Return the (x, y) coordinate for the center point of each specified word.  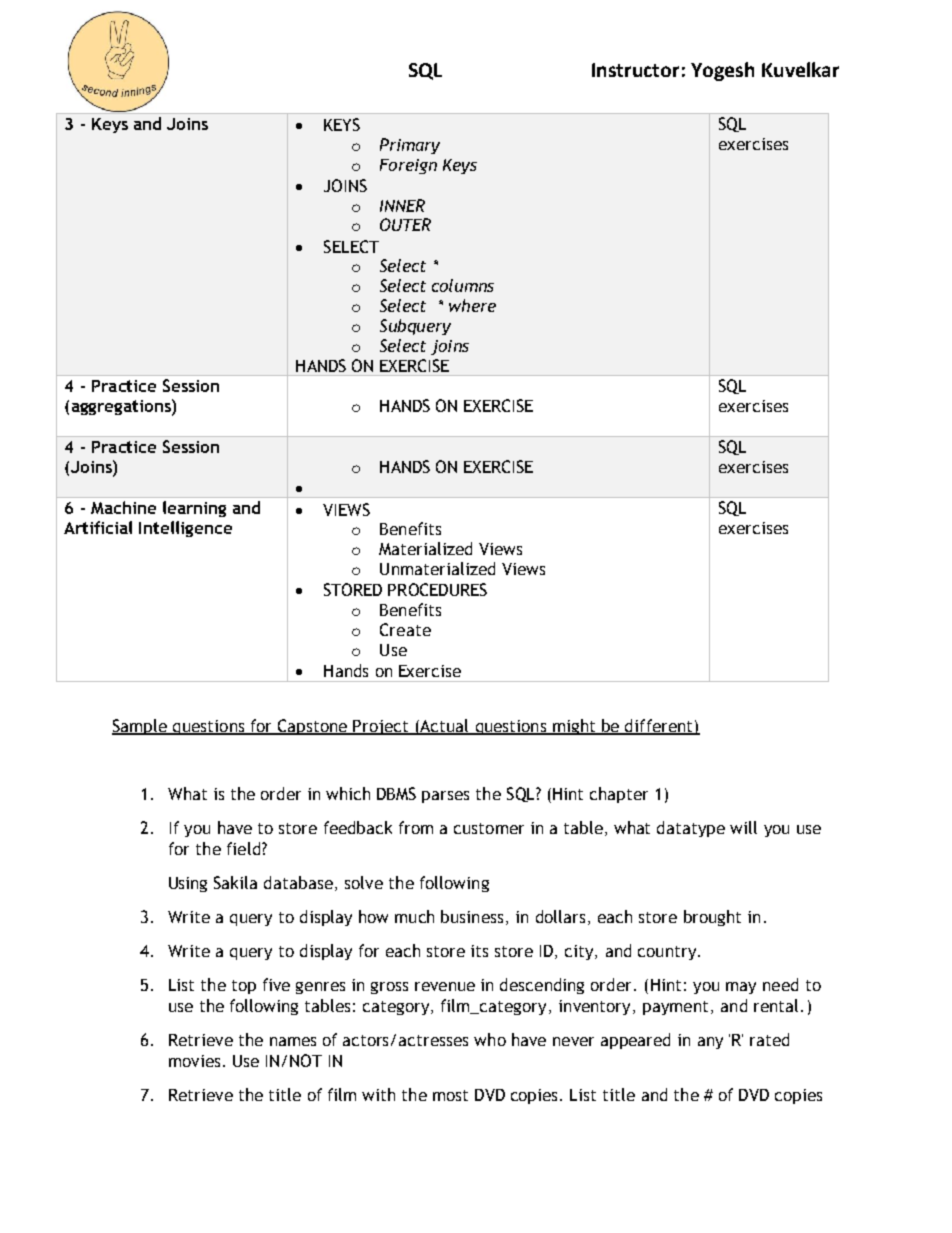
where (472, 305)
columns (463, 285)
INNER (402, 205)
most (450, 1095)
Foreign (408, 166)
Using (188, 884)
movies (194, 1061)
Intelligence (185, 529)
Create (405, 629)
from (416, 827)
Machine (123, 507)
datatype (691, 829)
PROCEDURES (437, 589)
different (659, 726)
